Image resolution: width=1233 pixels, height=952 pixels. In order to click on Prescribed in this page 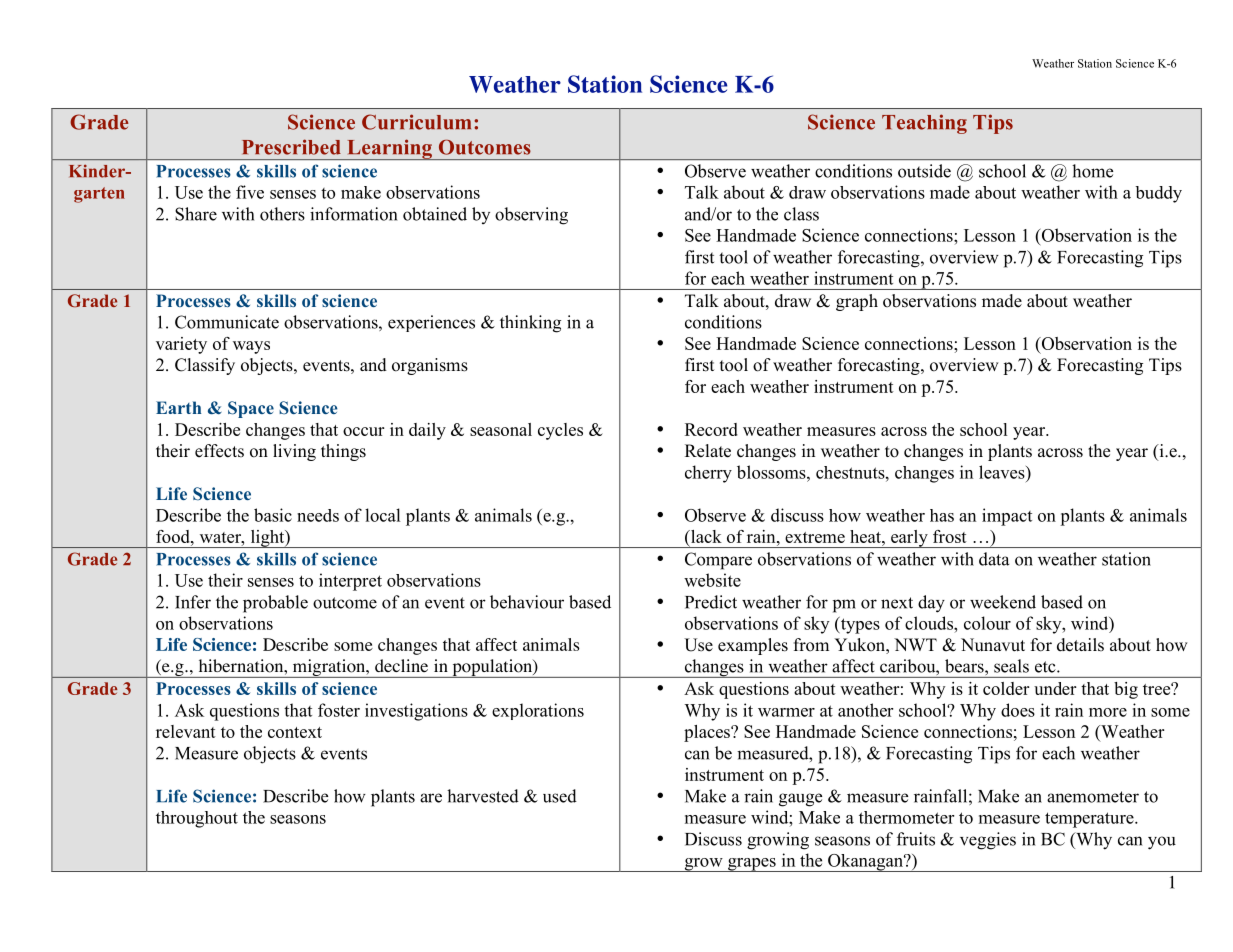, I will do `click(291, 147)`.
